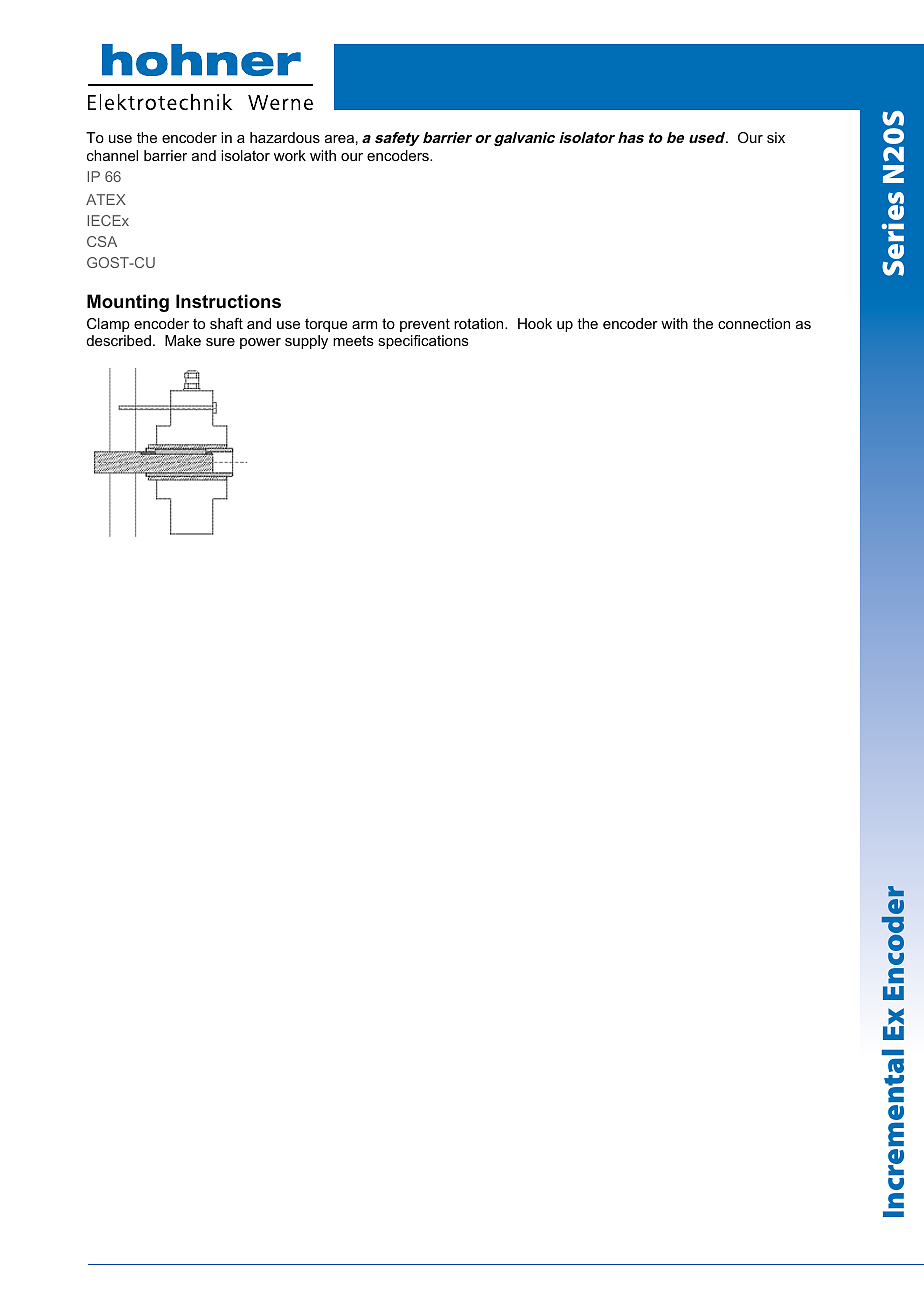 The height and width of the screenshot is (1308, 924). Describe the element at coordinates (364, 325) in the screenshot. I see `arm` at that location.
